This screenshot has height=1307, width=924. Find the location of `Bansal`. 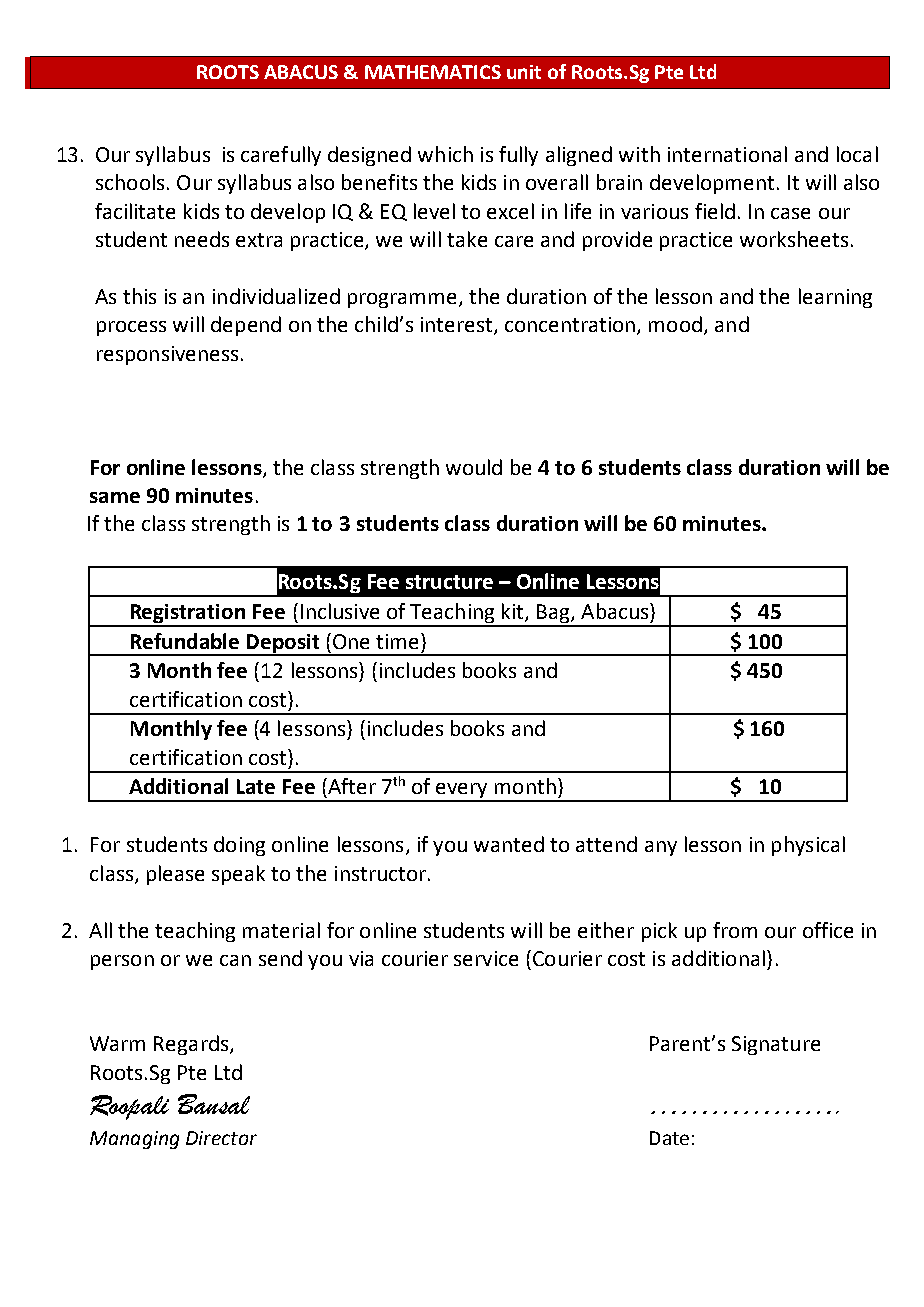

Bansal is located at coordinates (214, 1104).
